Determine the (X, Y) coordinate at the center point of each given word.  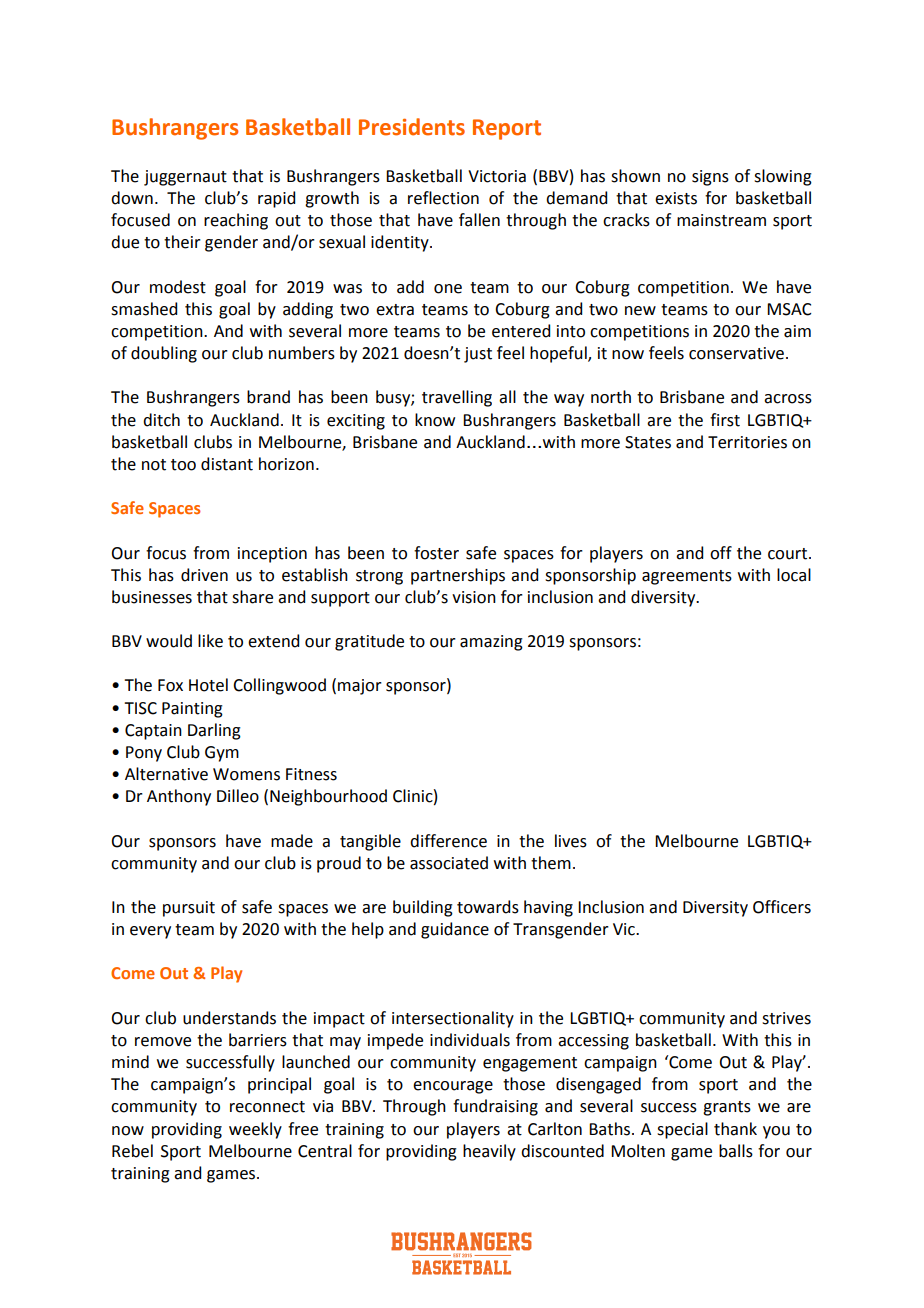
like (210, 641)
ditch (161, 420)
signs (710, 178)
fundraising (495, 1107)
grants (727, 1108)
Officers (782, 907)
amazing (491, 643)
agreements (687, 577)
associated (449, 863)
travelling (457, 398)
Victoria (497, 176)
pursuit (189, 909)
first (725, 420)
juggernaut (185, 178)
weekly (255, 1130)
